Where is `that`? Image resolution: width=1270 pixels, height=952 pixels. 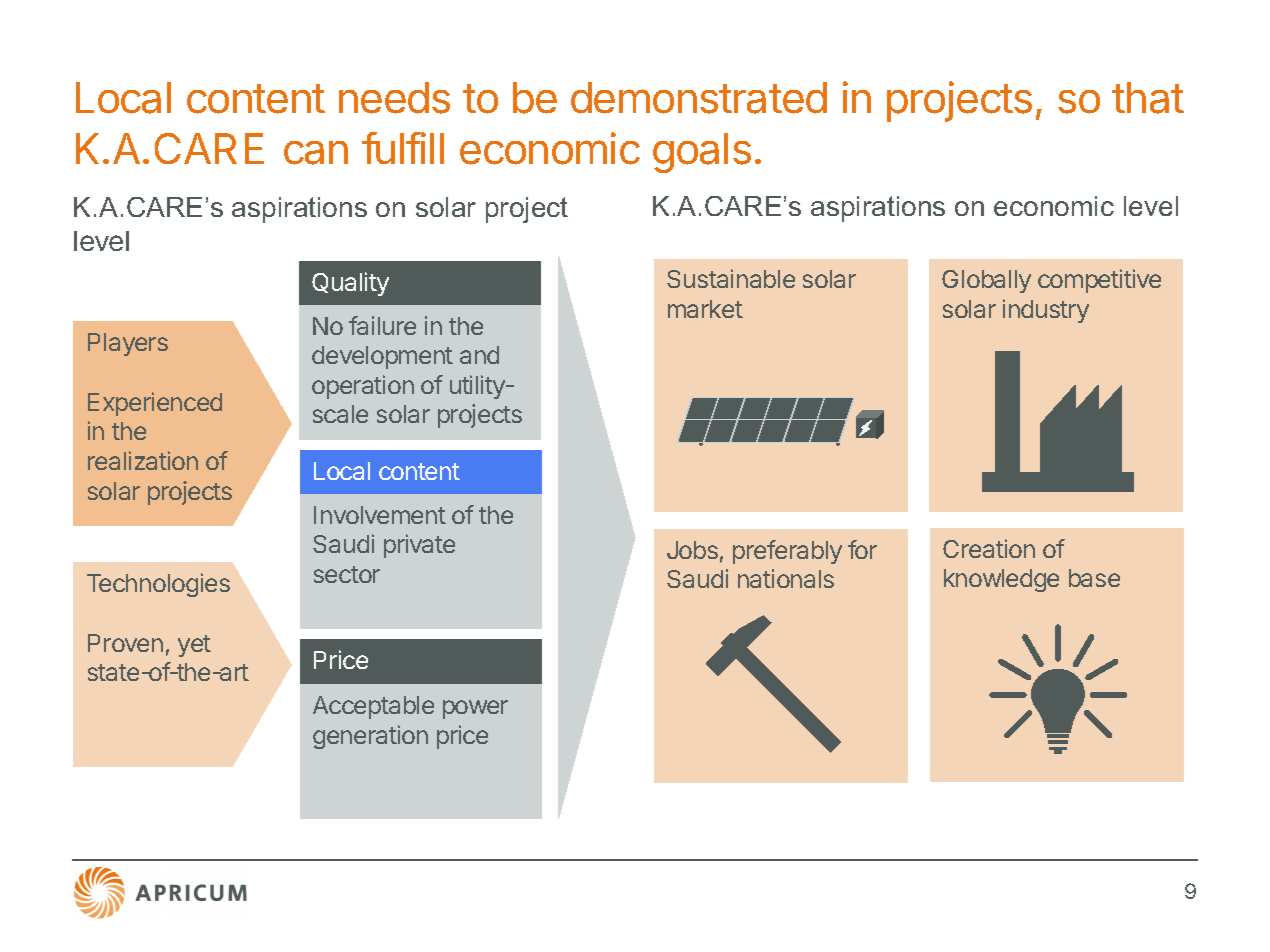
that is located at coordinates (1148, 98).
